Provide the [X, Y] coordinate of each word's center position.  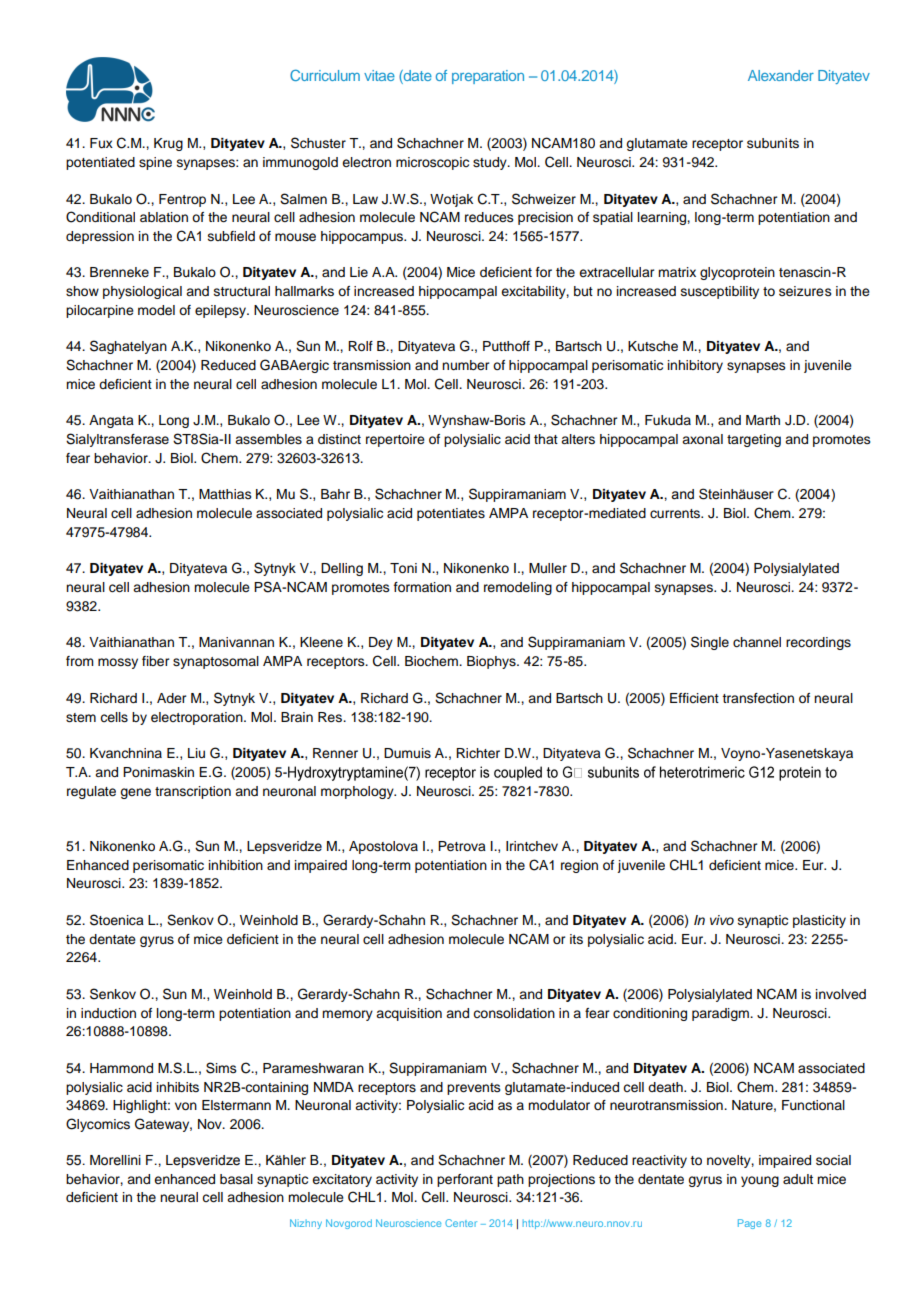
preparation [488, 77]
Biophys [492, 662]
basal [236, 1179]
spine [155, 163]
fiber [155, 661]
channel [757, 642]
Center [461, 1223]
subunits [773, 143]
